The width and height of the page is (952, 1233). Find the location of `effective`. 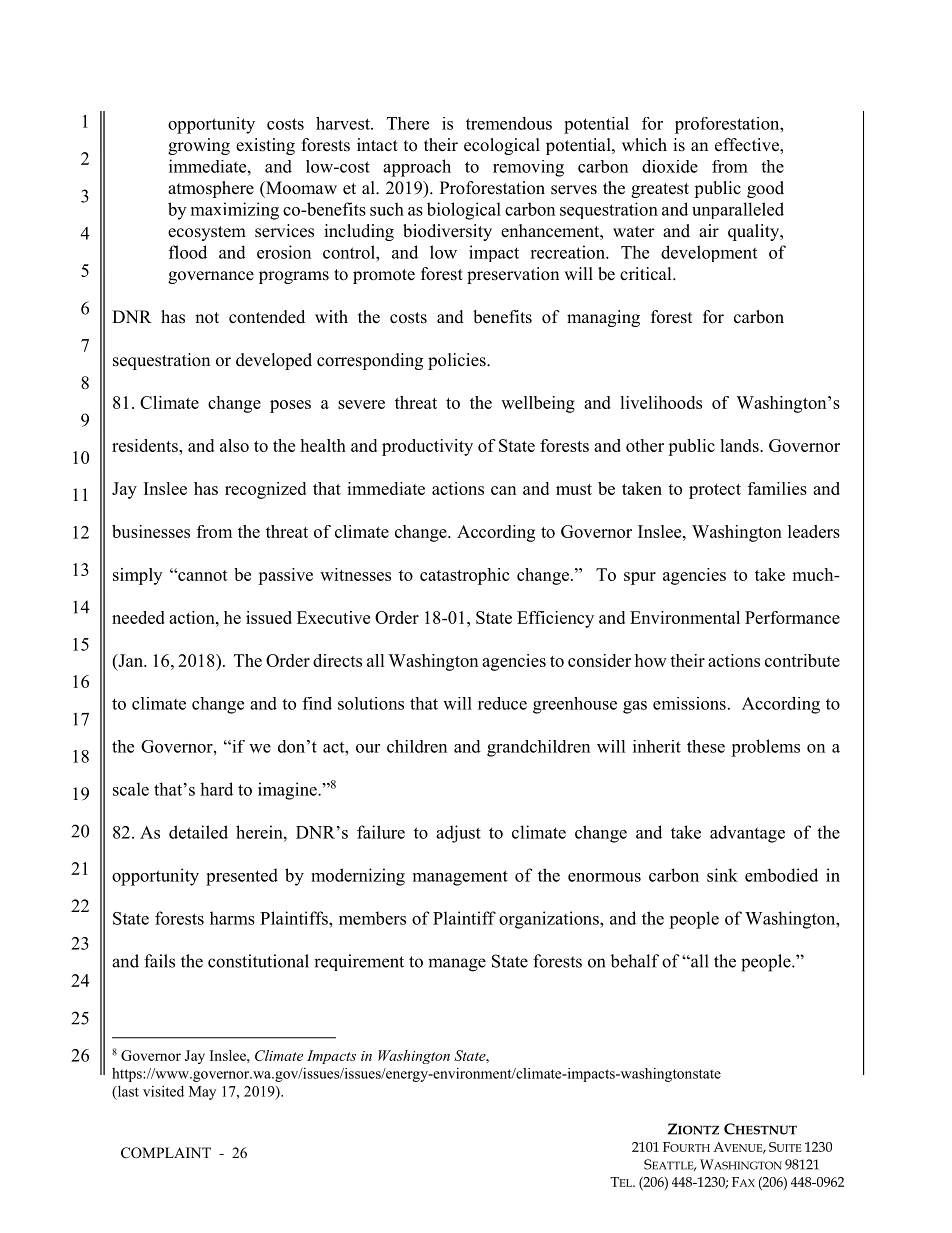

effective is located at coordinates (748, 146).
